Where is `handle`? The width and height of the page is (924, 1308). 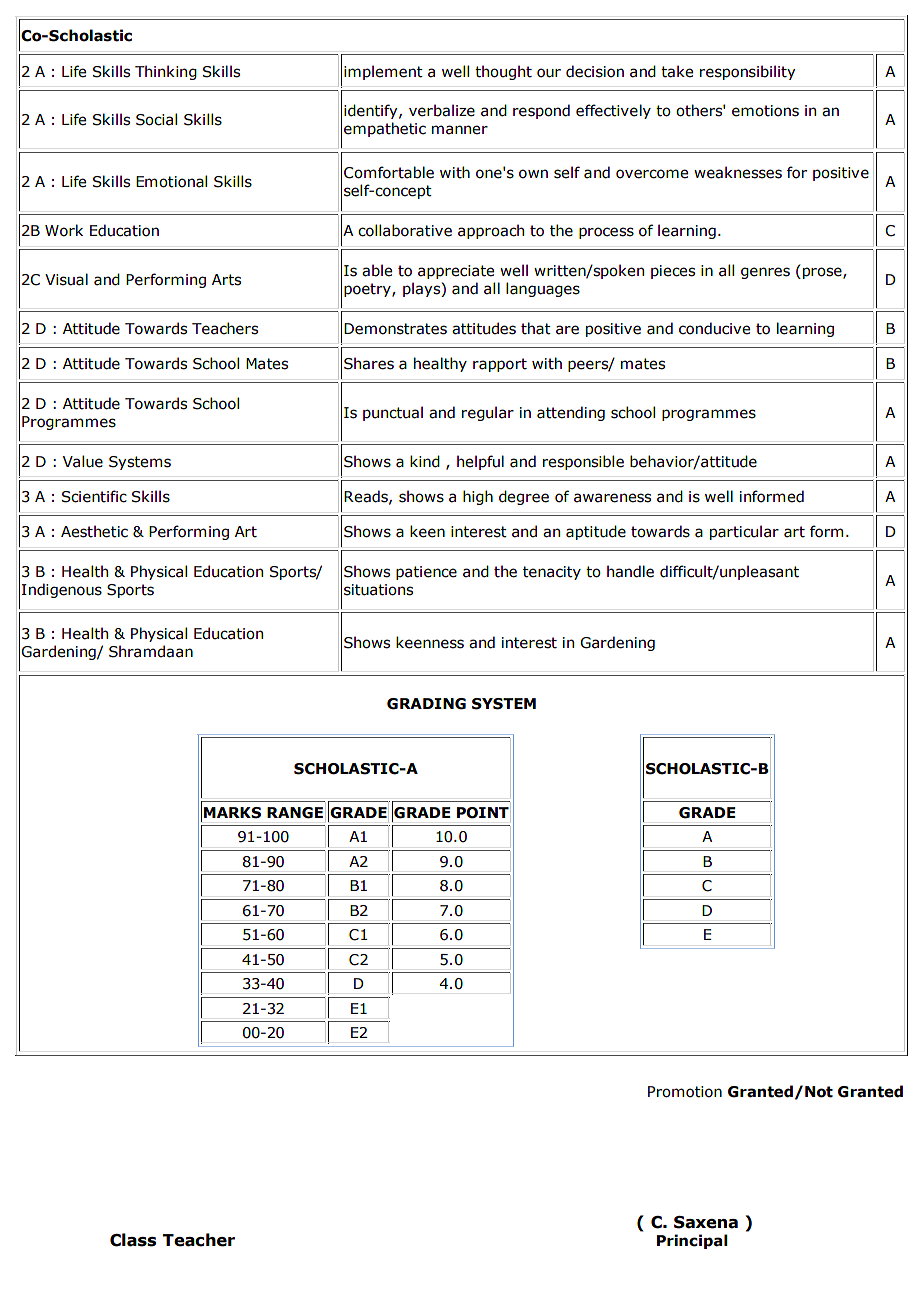
handle is located at coordinates (630, 571).
